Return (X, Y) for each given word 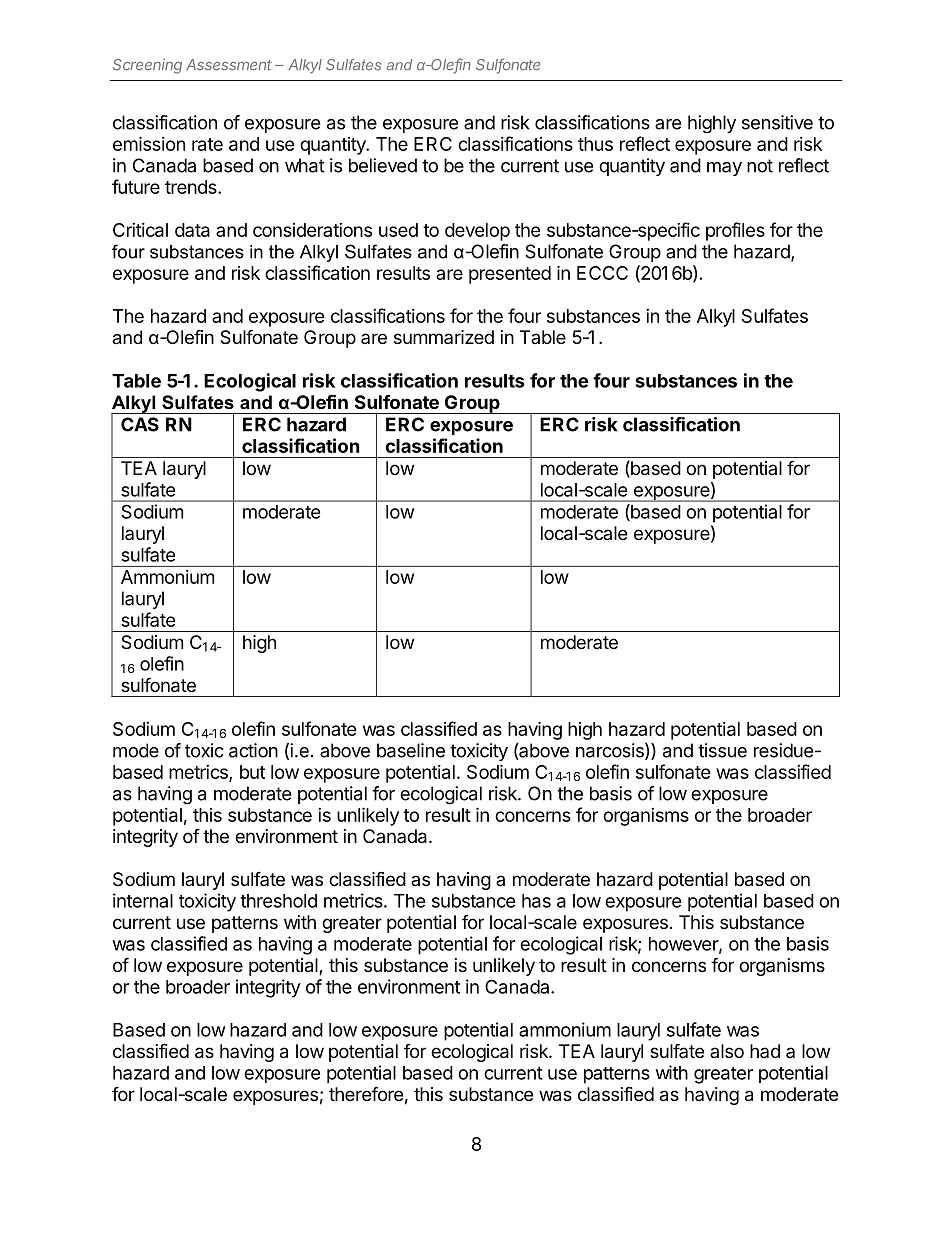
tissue (722, 750)
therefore (366, 1093)
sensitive (777, 122)
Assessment (229, 65)
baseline (411, 750)
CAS (140, 424)
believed (383, 165)
